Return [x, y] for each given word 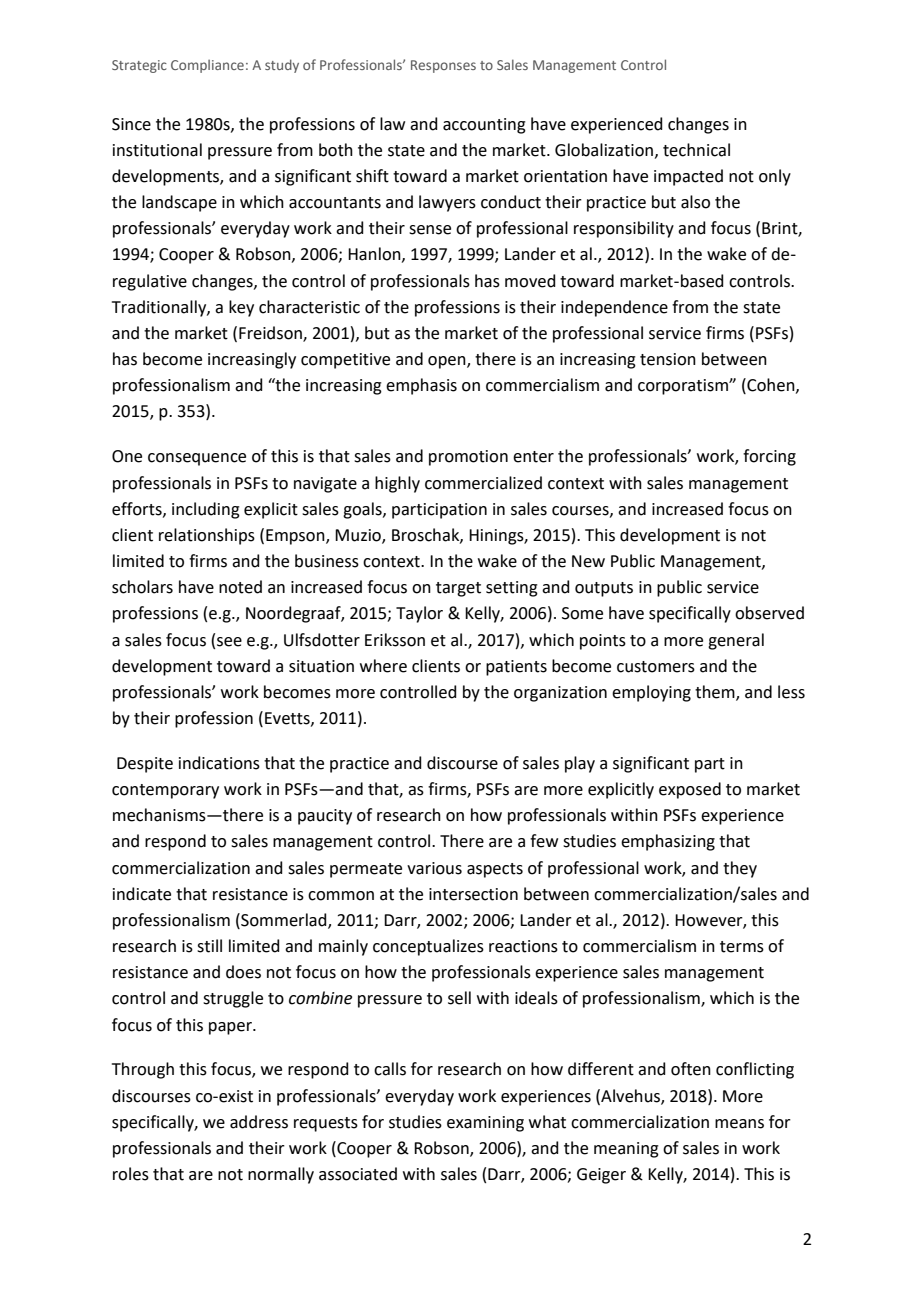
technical [696, 150]
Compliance [207, 66]
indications [219, 763]
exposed [690, 790]
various [434, 868]
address [259, 1122]
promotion [468, 458]
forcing [769, 457]
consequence [197, 459]
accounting [484, 126]
